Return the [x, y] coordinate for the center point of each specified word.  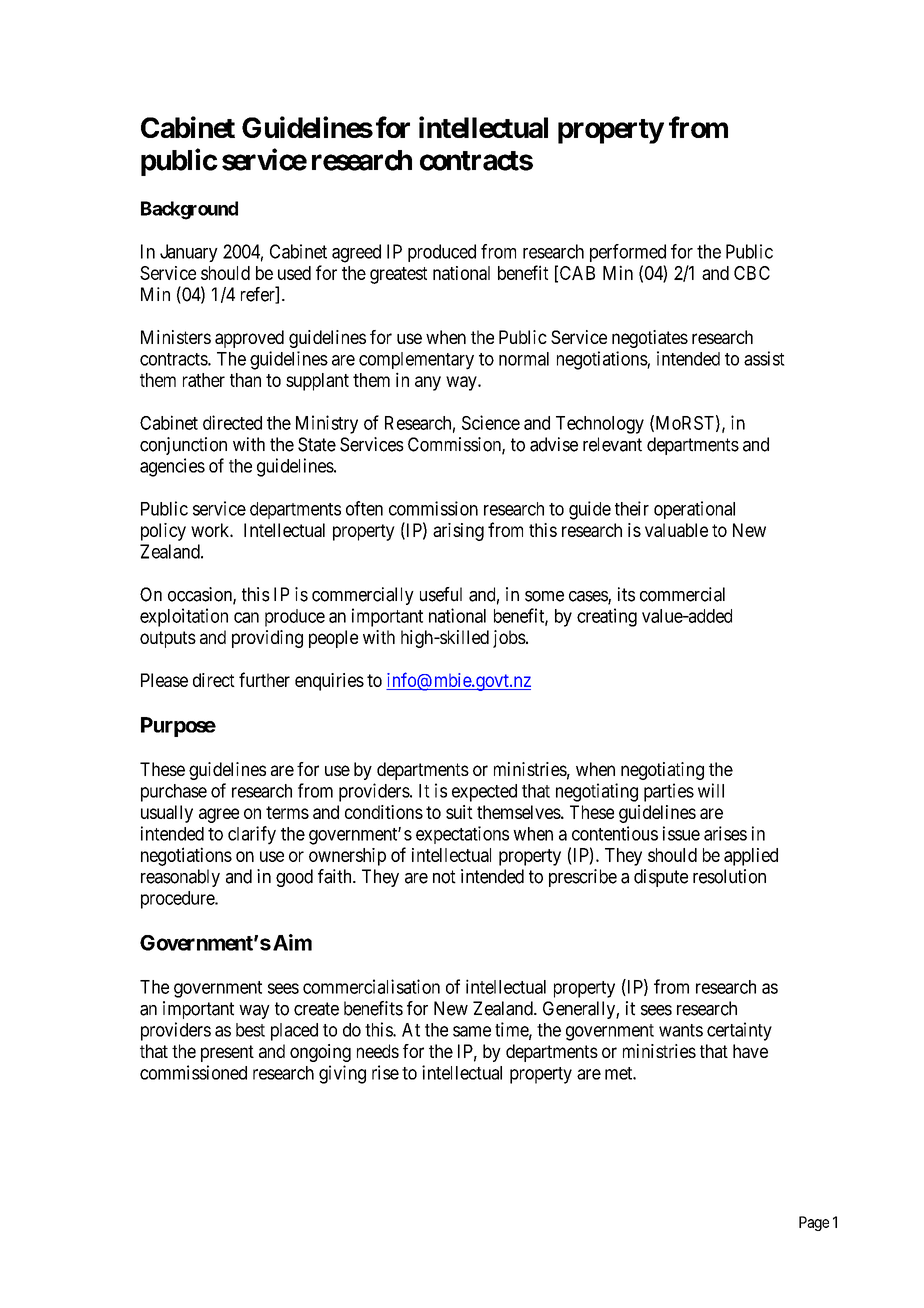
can [246, 617]
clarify [252, 835]
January [189, 253]
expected [484, 793]
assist [764, 358]
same [472, 1031]
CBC [752, 273]
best [250, 1030]
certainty [739, 1031]
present [227, 1053]
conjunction [183, 446]
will [711, 790]
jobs [509, 639]
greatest [398, 275]
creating [607, 617]
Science [491, 422]
